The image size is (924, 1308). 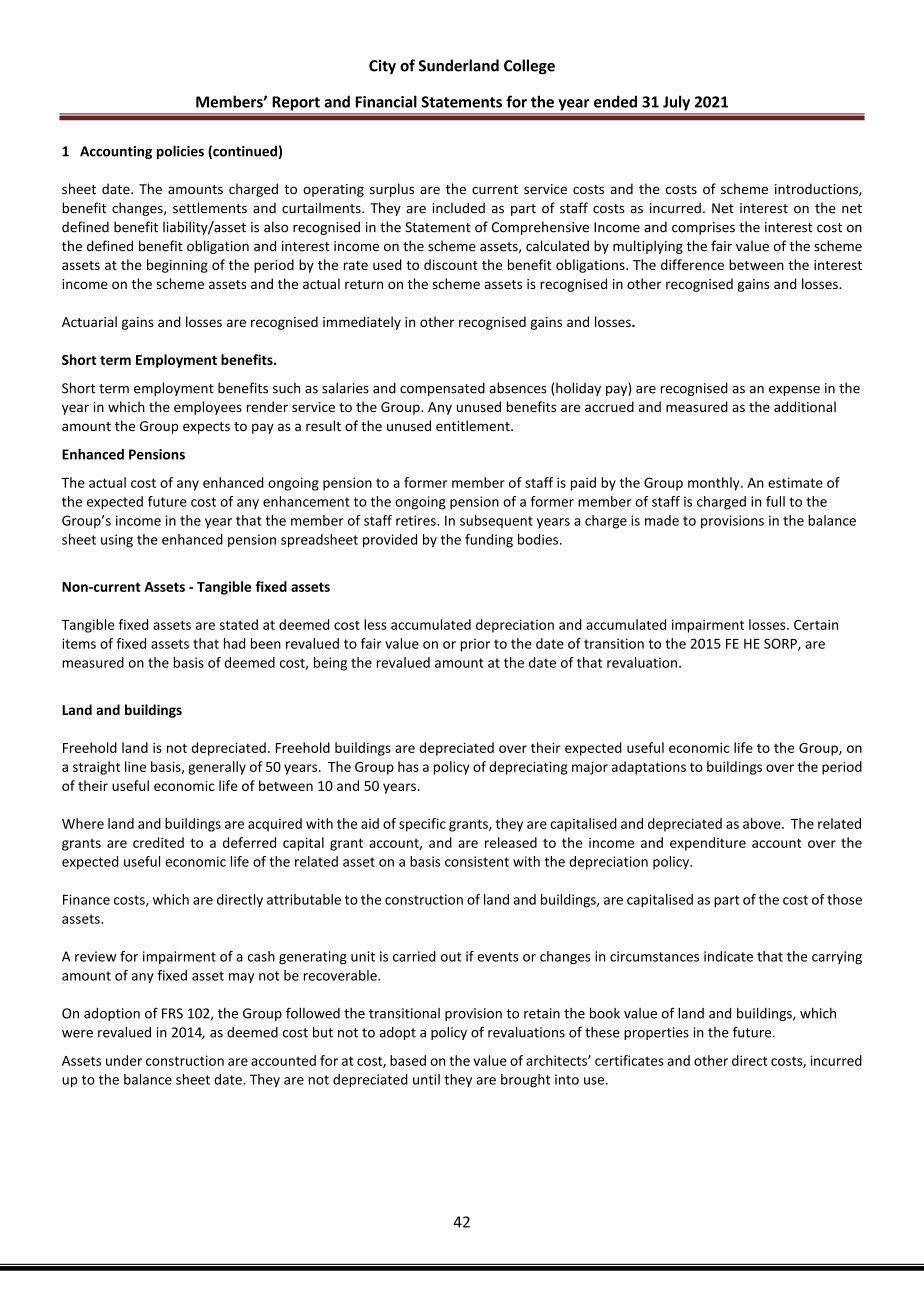 I want to click on Financial, so click(x=386, y=101).
